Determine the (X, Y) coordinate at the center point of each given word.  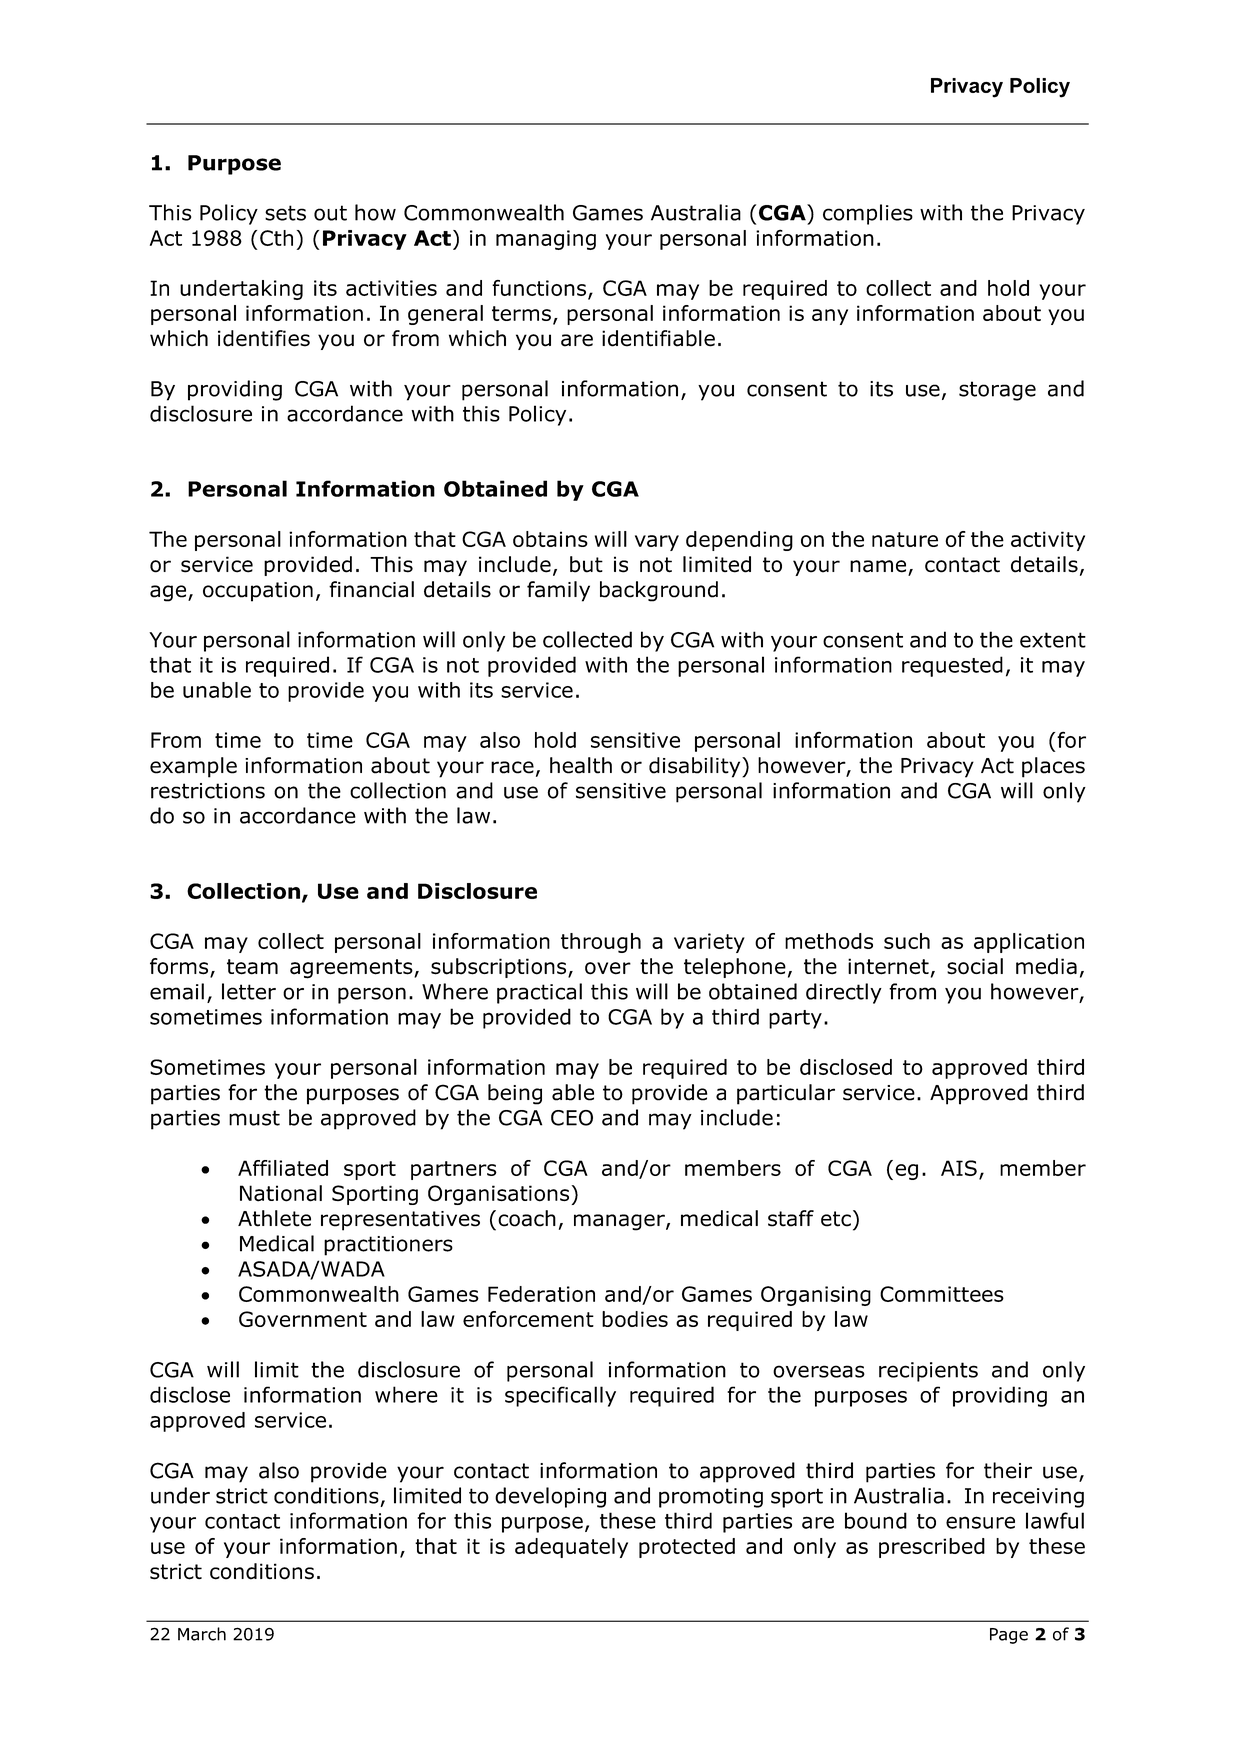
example (193, 767)
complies (868, 214)
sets (285, 213)
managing (546, 240)
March (202, 1634)
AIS (959, 1168)
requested (952, 666)
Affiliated (283, 1168)
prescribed (932, 1548)
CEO (572, 1118)
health (581, 765)
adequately (571, 1548)
